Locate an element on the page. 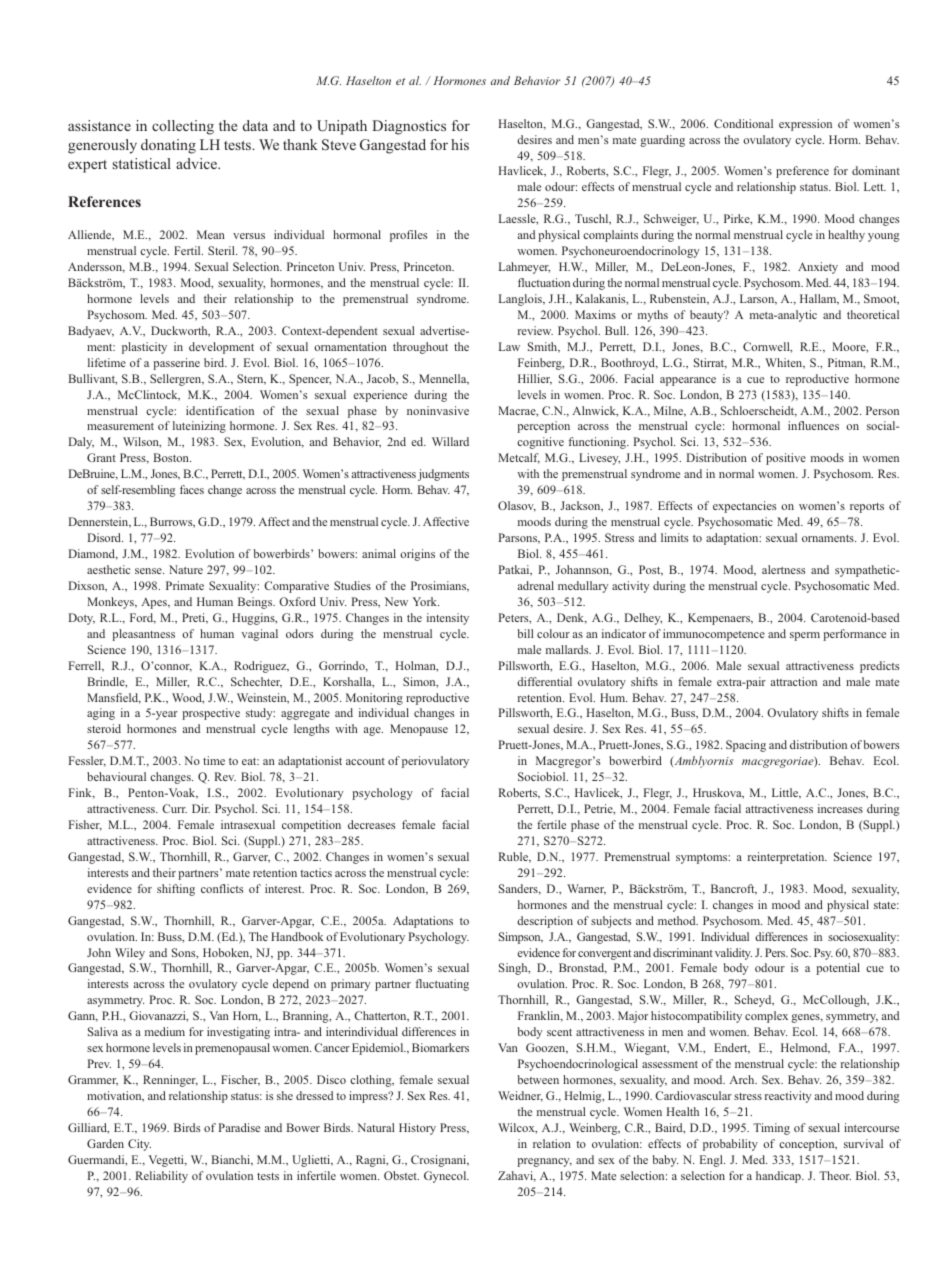  increases is located at coordinates (840, 808).
